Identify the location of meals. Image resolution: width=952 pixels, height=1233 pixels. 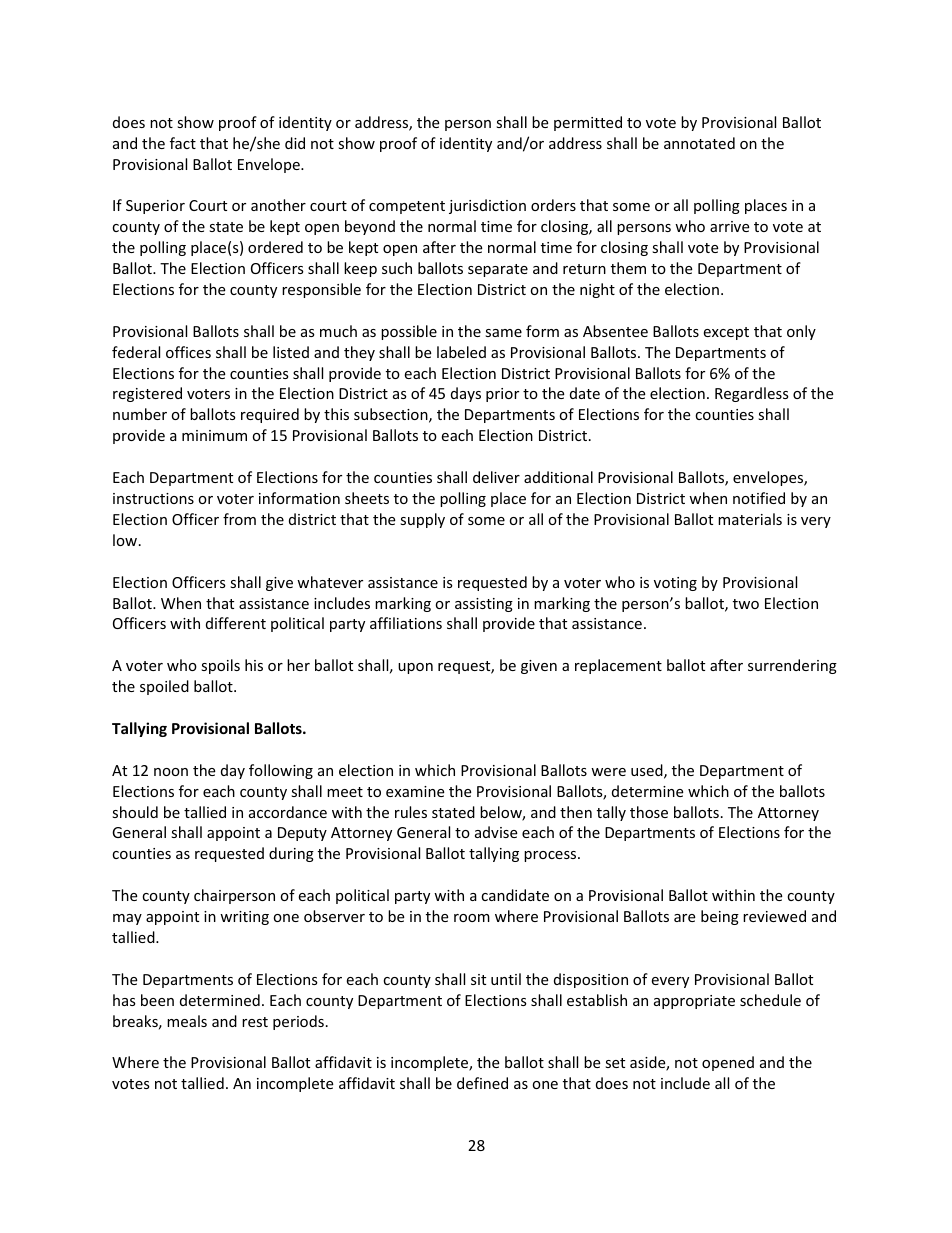
(187, 1021).
